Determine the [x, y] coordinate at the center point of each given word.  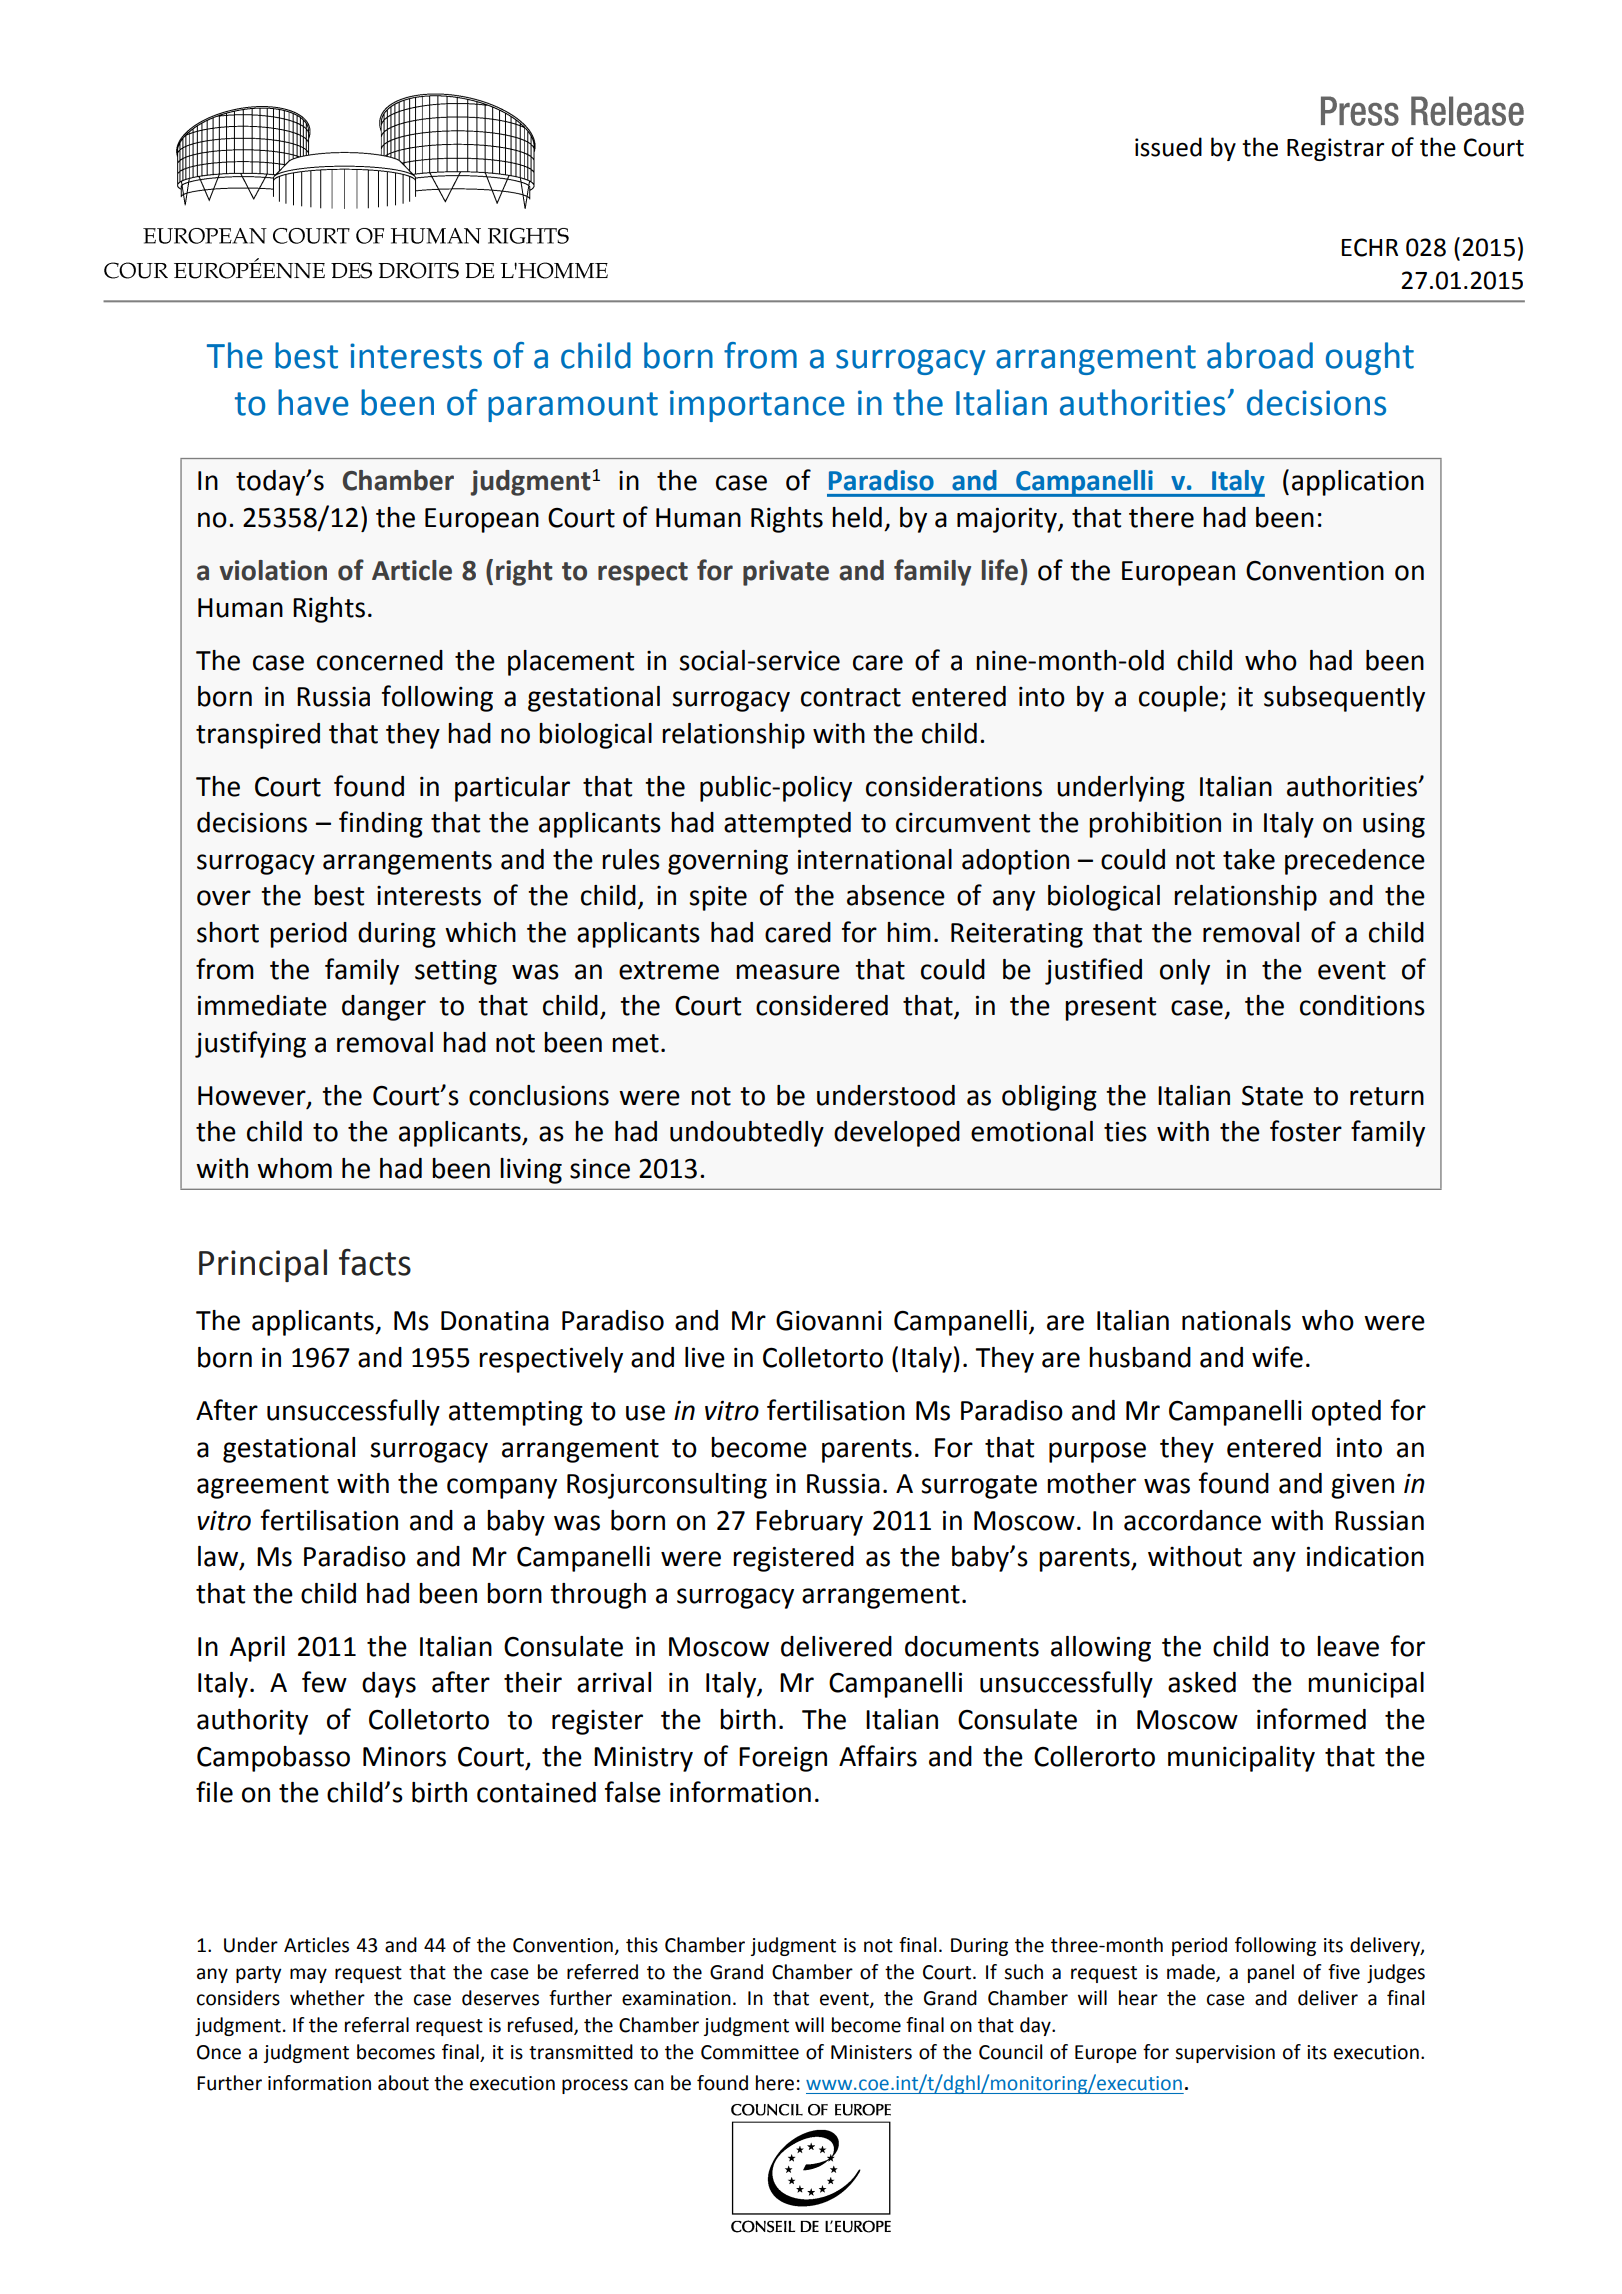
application [1358, 483]
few [324, 1682]
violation [273, 570]
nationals [1236, 1320]
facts [375, 1262]
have [313, 402]
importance [757, 406]
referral [377, 2025]
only [1185, 972]
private [786, 573]
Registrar [1335, 149]
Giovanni [829, 1320]
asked [1202, 1682]
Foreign [783, 1759]
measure [788, 972]
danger [384, 1008]
